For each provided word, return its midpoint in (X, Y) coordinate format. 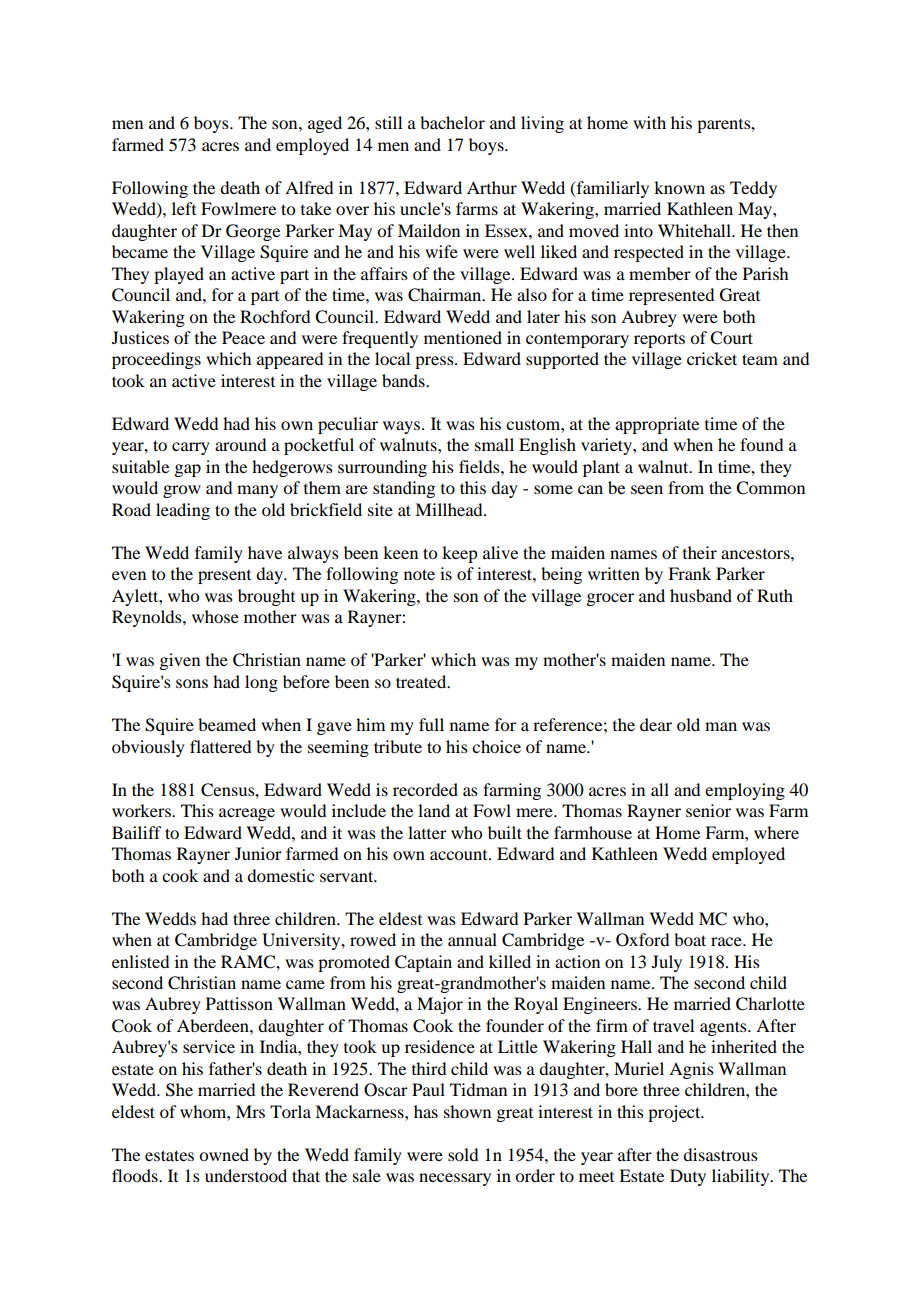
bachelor (452, 122)
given (179, 661)
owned (224, 1154)
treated (422, 681)
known (679, 187)
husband (701, 595)
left (184, 208)
